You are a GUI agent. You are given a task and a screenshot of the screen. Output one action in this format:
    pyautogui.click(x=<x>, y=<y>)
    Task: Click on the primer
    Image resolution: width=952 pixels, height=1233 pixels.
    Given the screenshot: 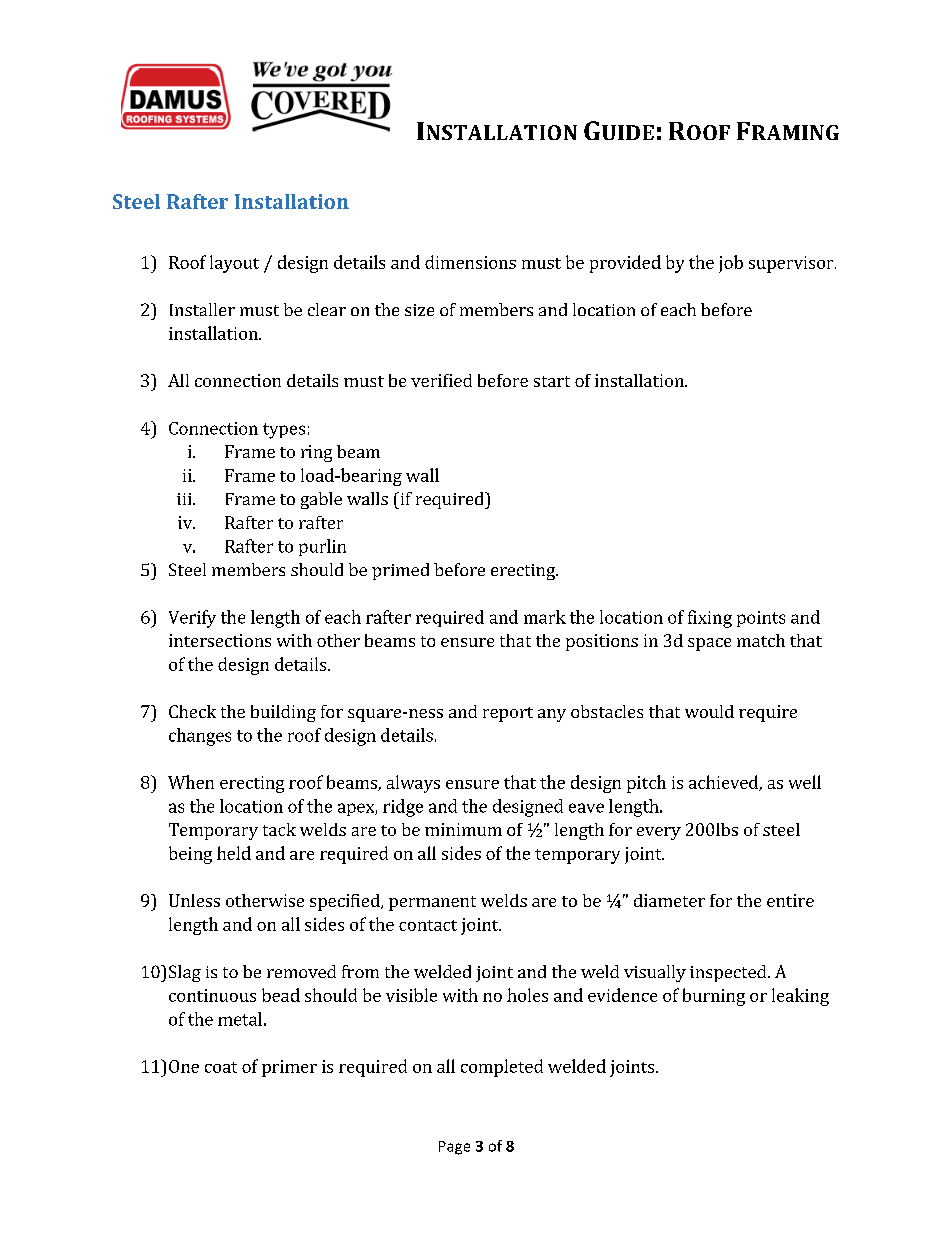 What is the action you would take?
    pyautogui.click(x=289, y=1068)
